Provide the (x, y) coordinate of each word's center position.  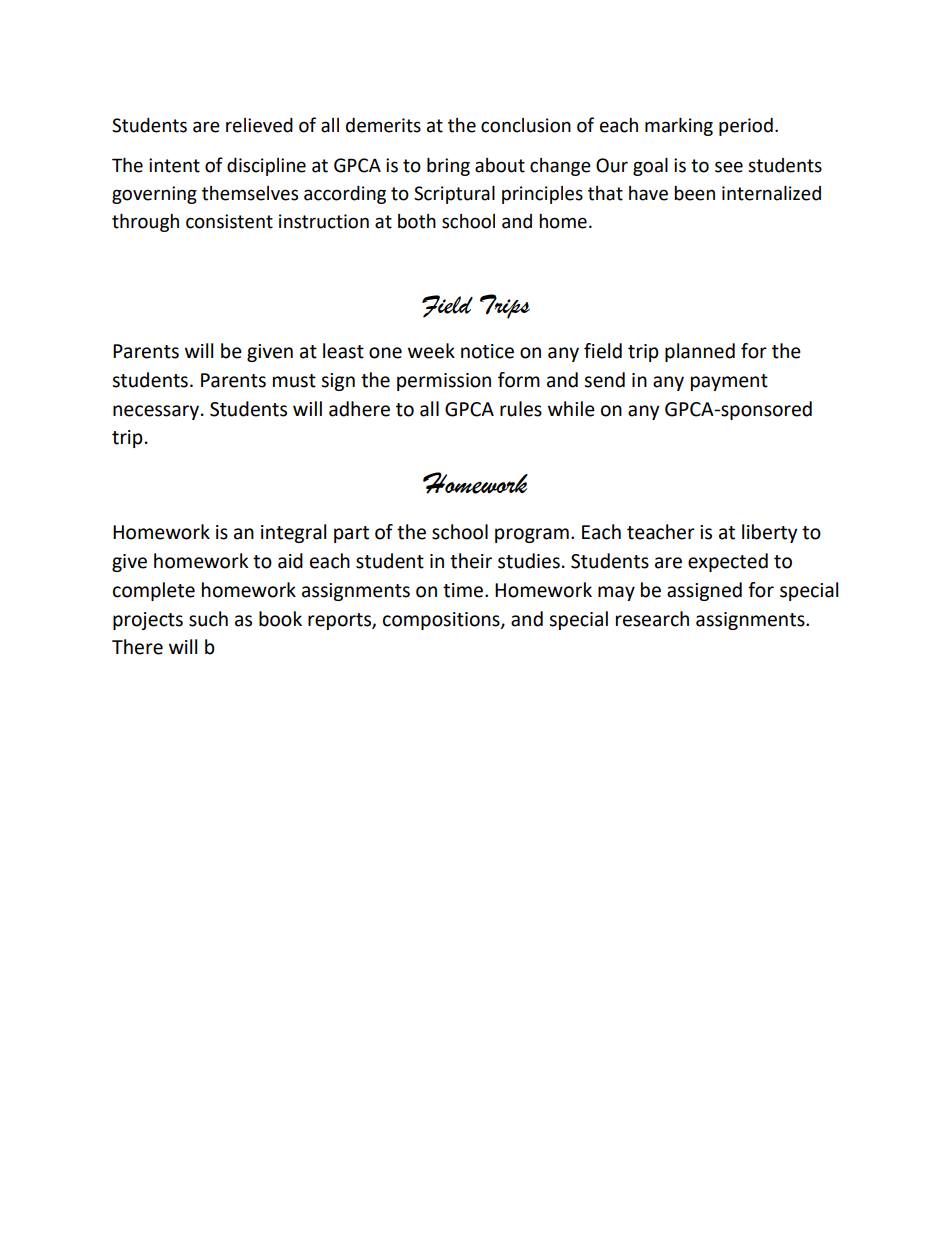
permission (444, 382)
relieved (259, 125)
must (294, 381)
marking (679, 127)
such (208, 619)
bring (448, 167)
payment (729, 382)
